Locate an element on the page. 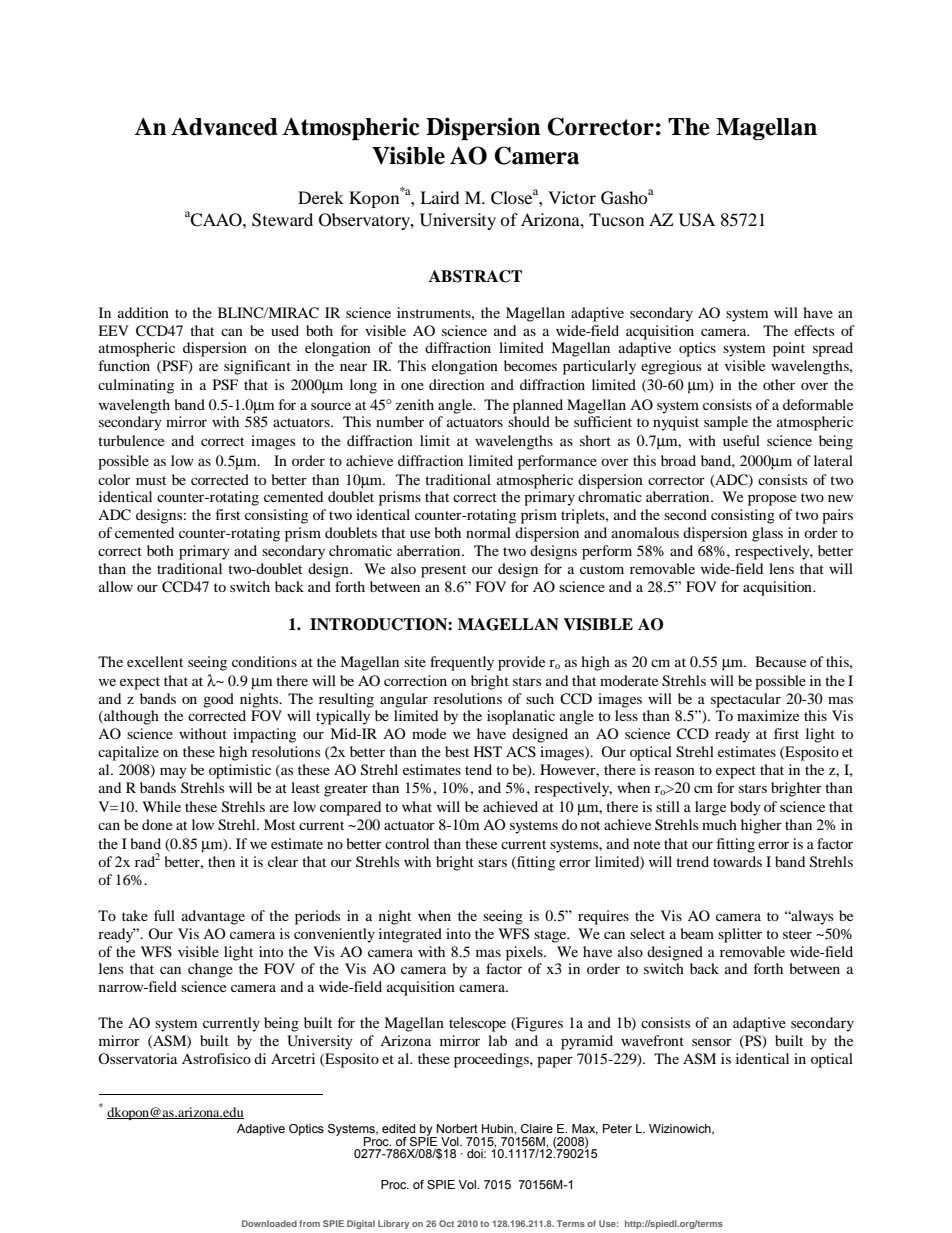 This document has height=1233, width=952. Peter is located at coordinates (617, 1128).
